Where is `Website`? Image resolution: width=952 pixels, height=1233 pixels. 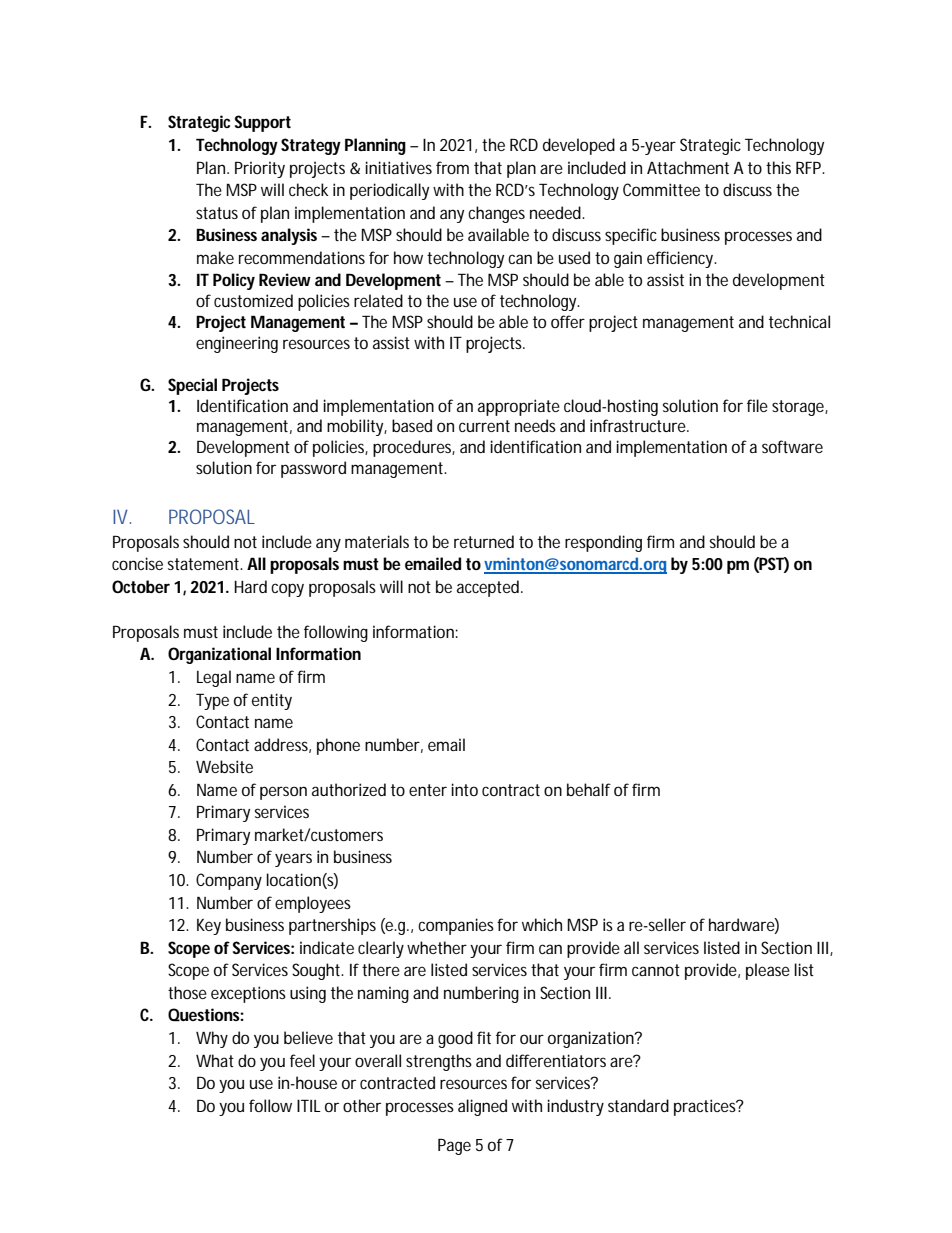
Website is located at coordinates (224, 766).
